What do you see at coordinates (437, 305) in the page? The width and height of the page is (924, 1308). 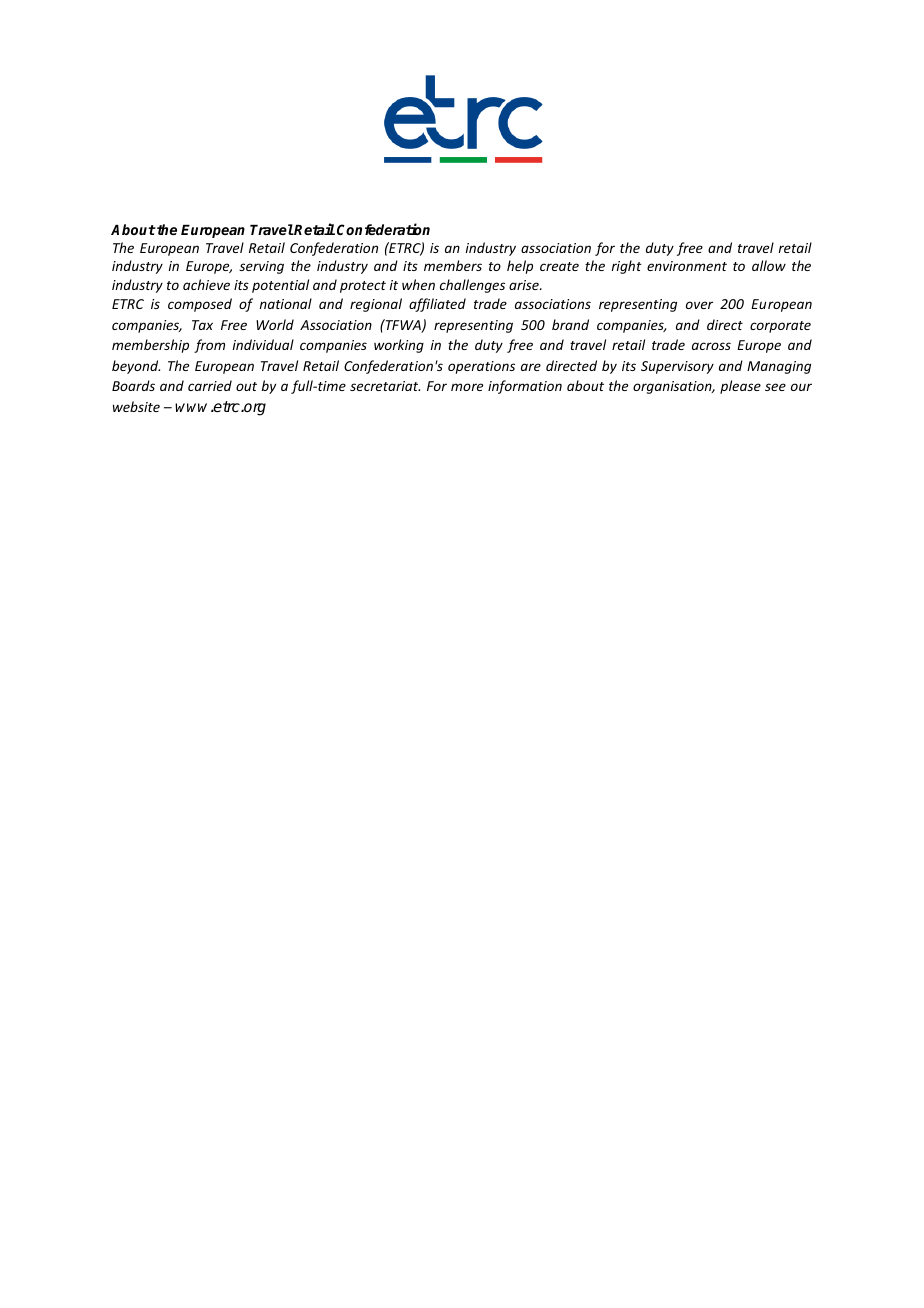 I see `affiliated` at bounding box center [437, 305].
